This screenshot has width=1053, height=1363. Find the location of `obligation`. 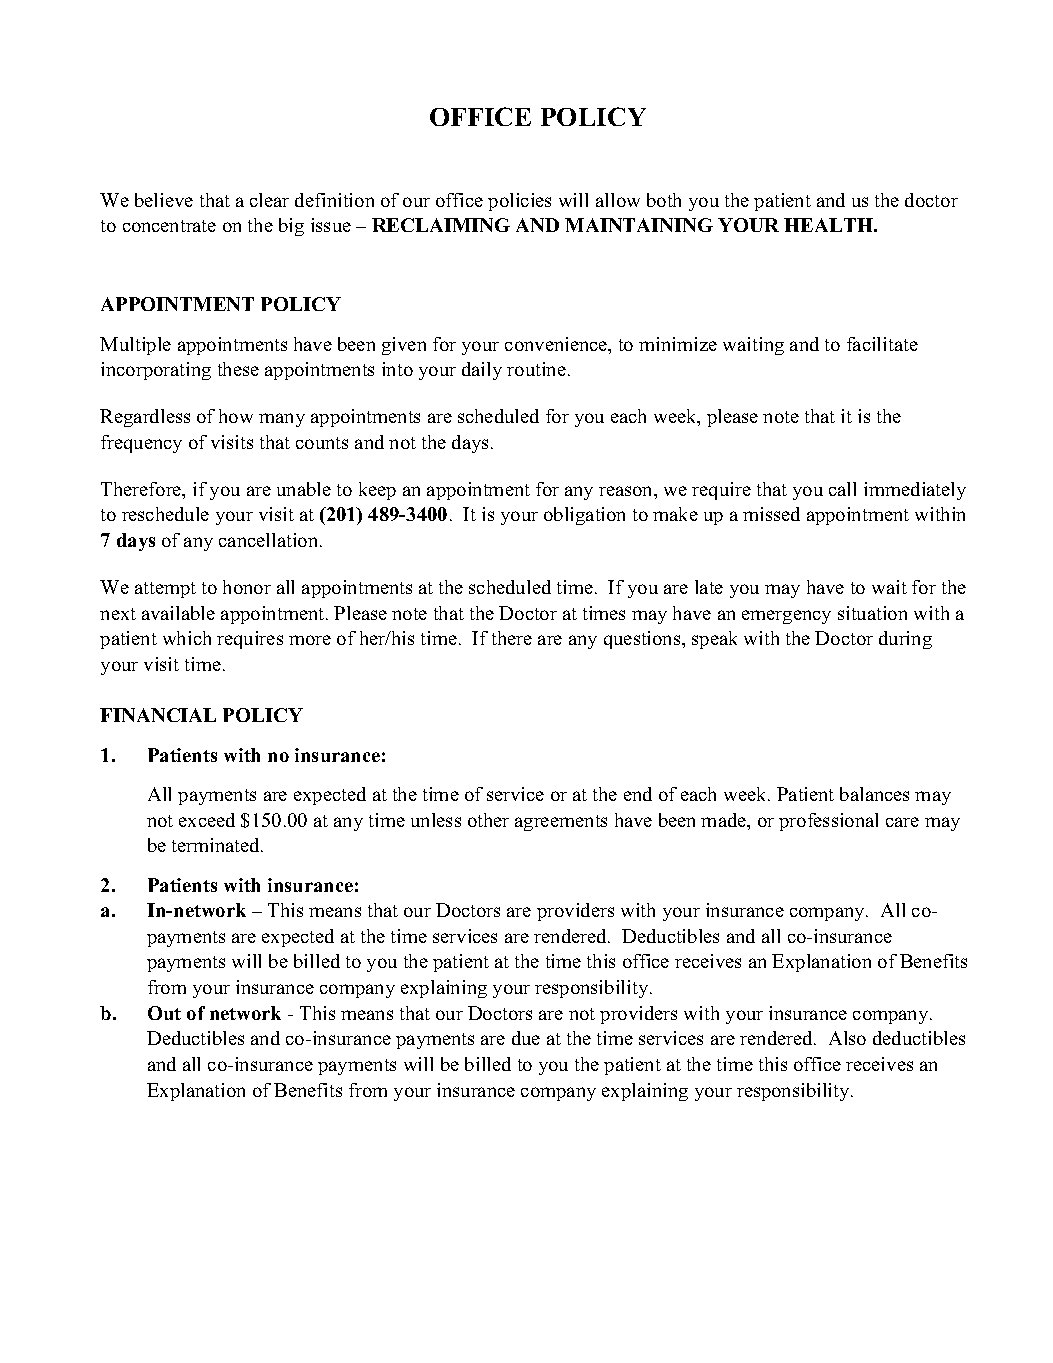

obligation is located at coordinates (584, 516).
